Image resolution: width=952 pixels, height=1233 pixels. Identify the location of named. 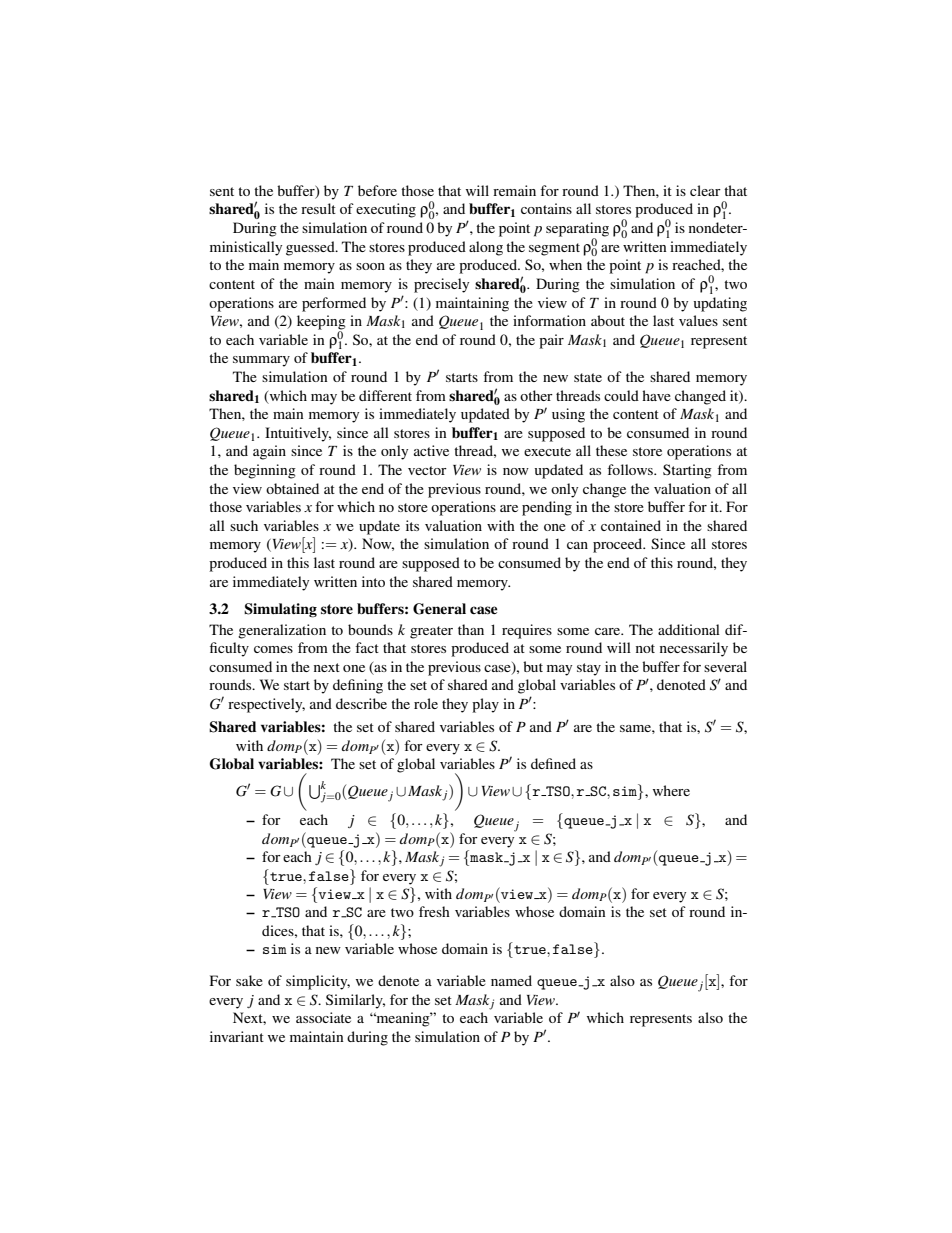
(511, 980).
